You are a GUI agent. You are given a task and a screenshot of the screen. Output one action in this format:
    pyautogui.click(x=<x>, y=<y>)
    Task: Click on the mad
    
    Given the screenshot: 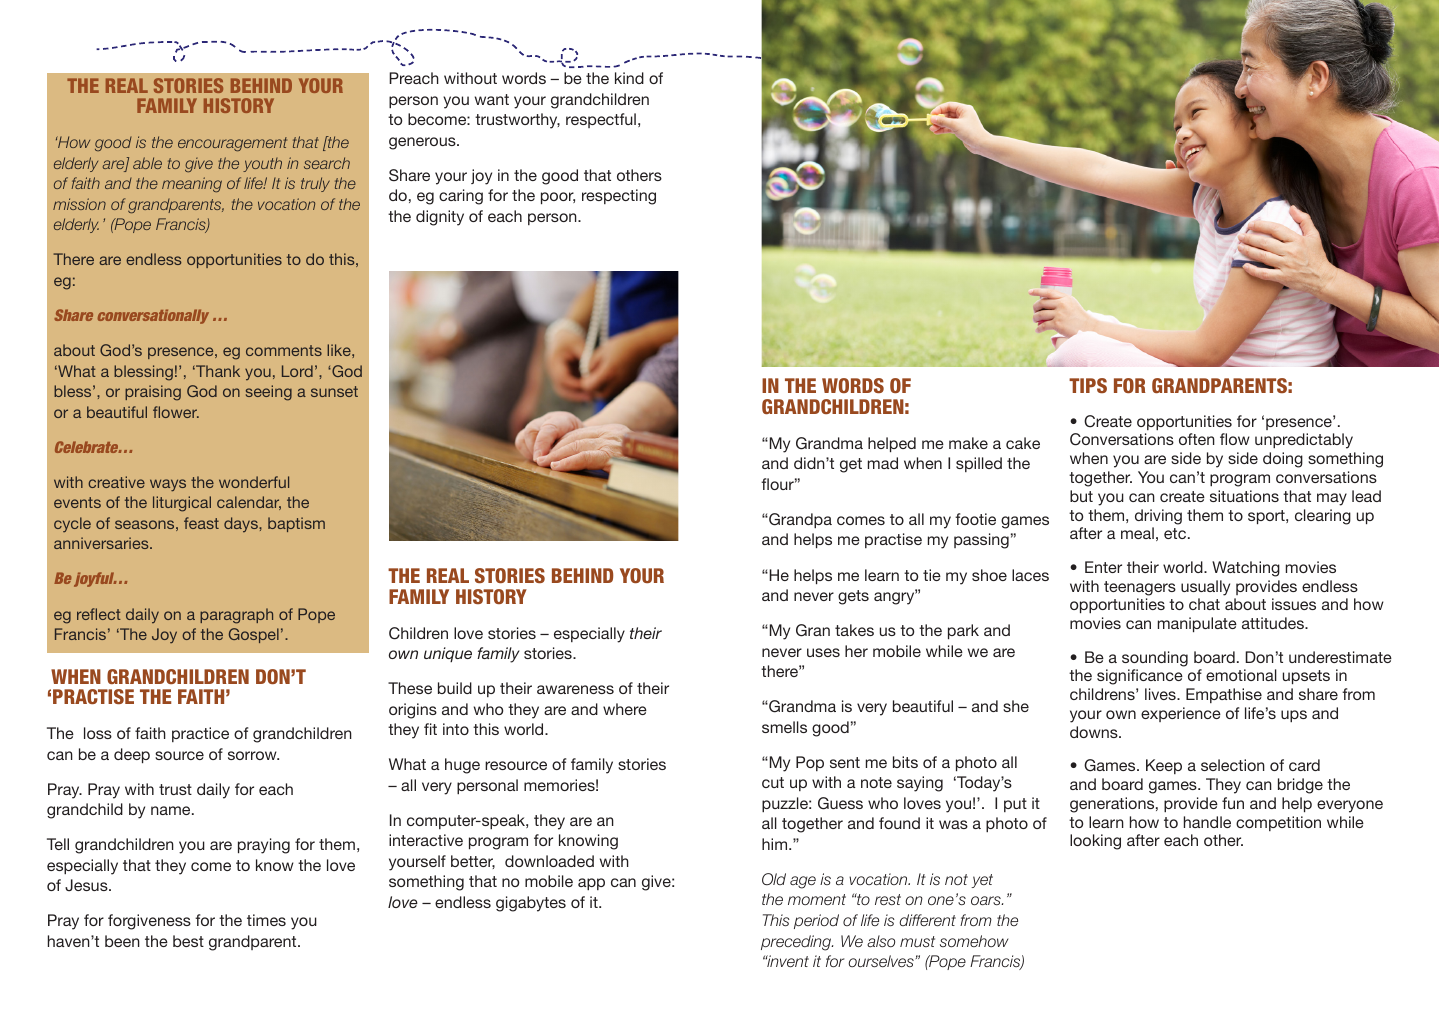 What is the action you would take?
    pyautogui.click(x=883, y=463)
